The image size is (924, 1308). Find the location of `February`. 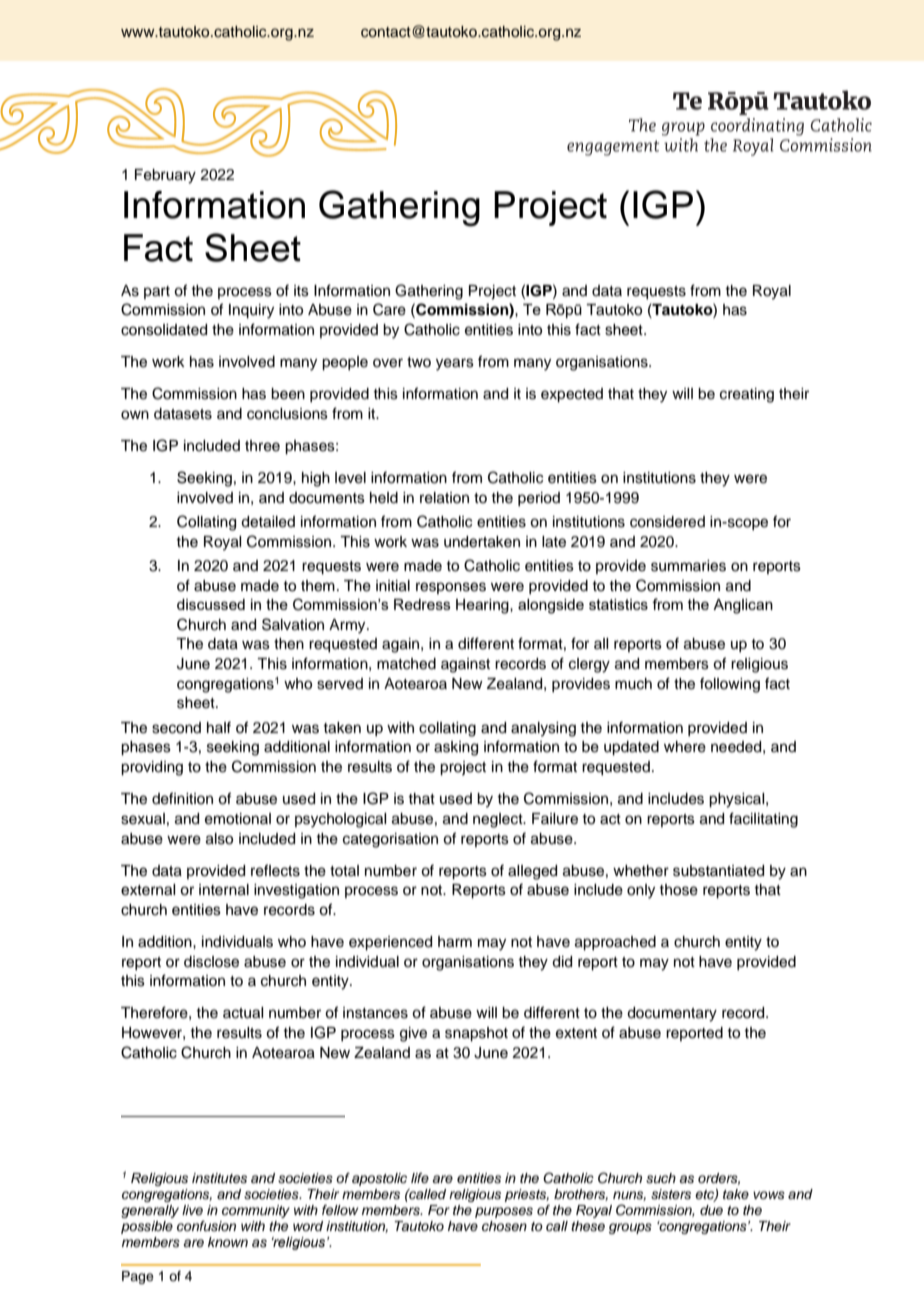

February is located at coordinates (165, 176).
